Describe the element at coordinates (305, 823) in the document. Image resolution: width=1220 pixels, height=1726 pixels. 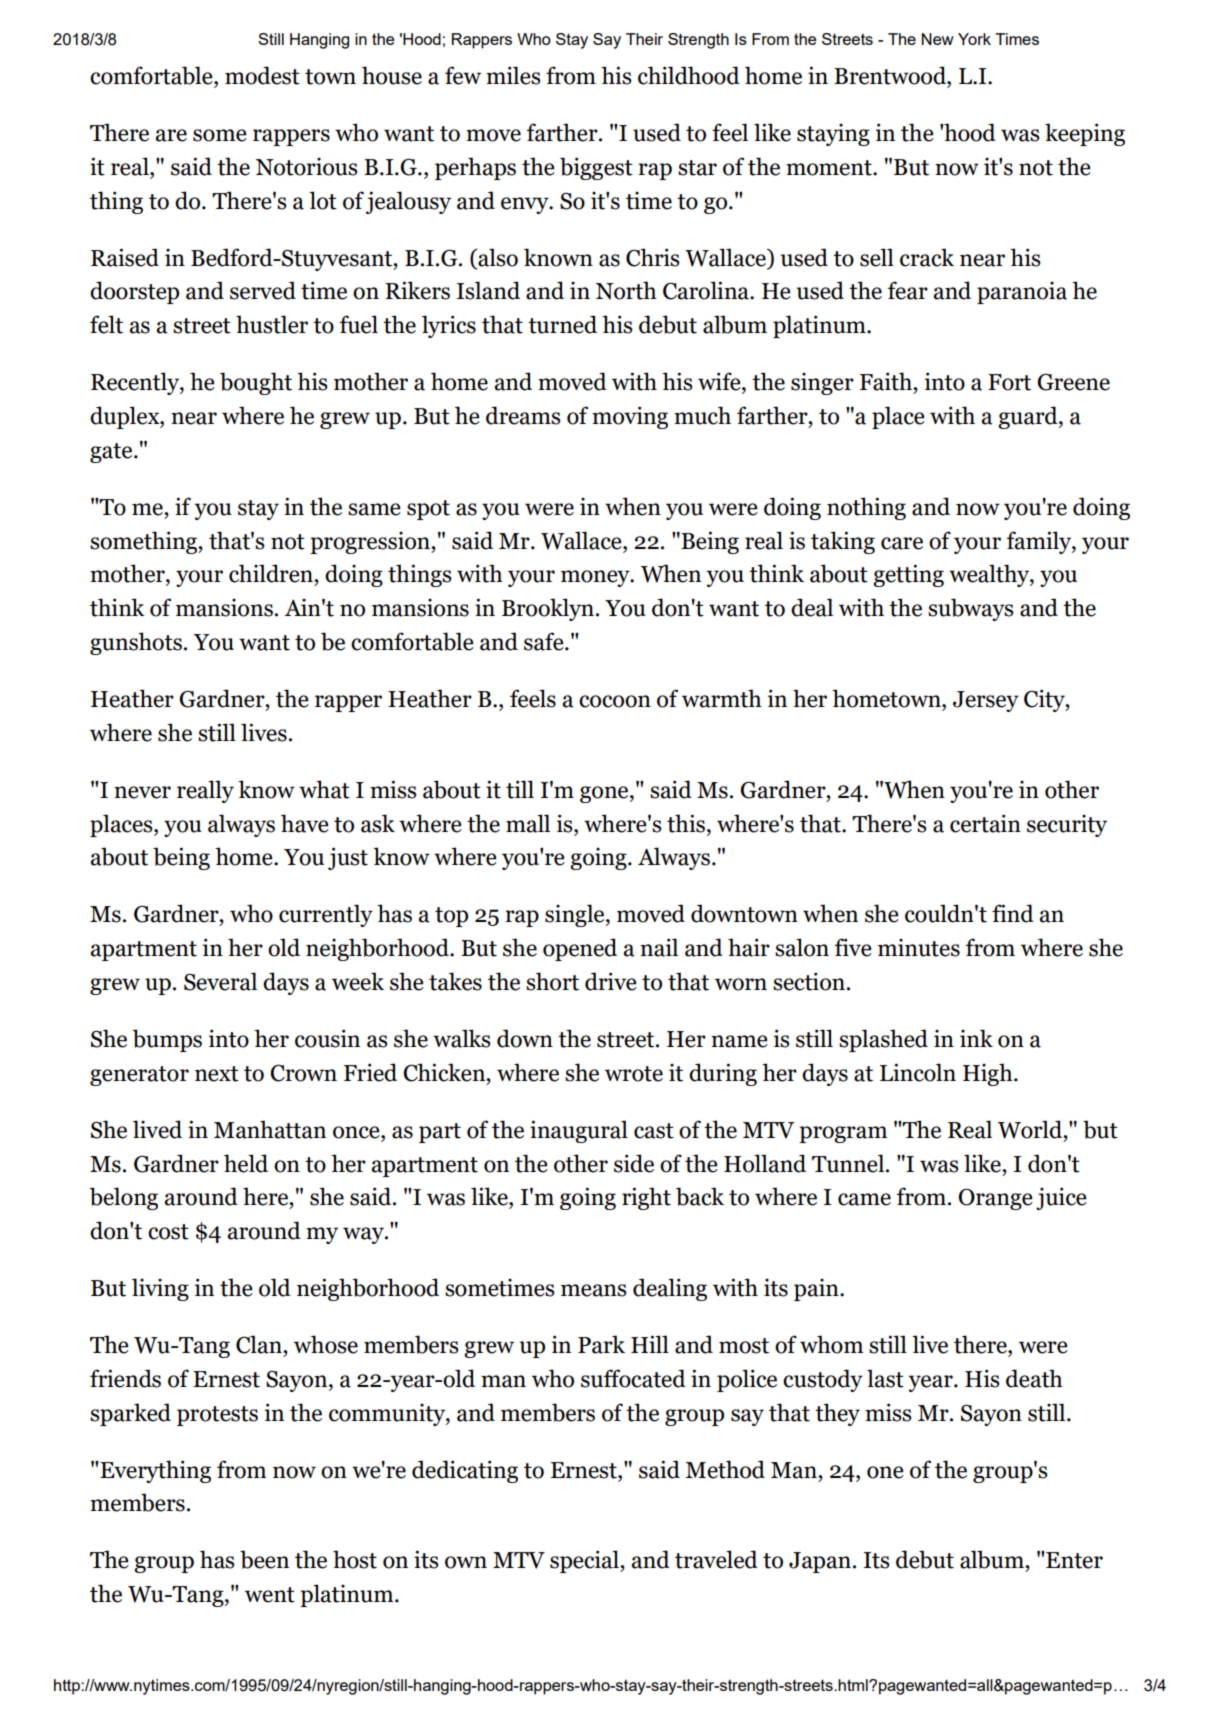
I see `have` at that location.
